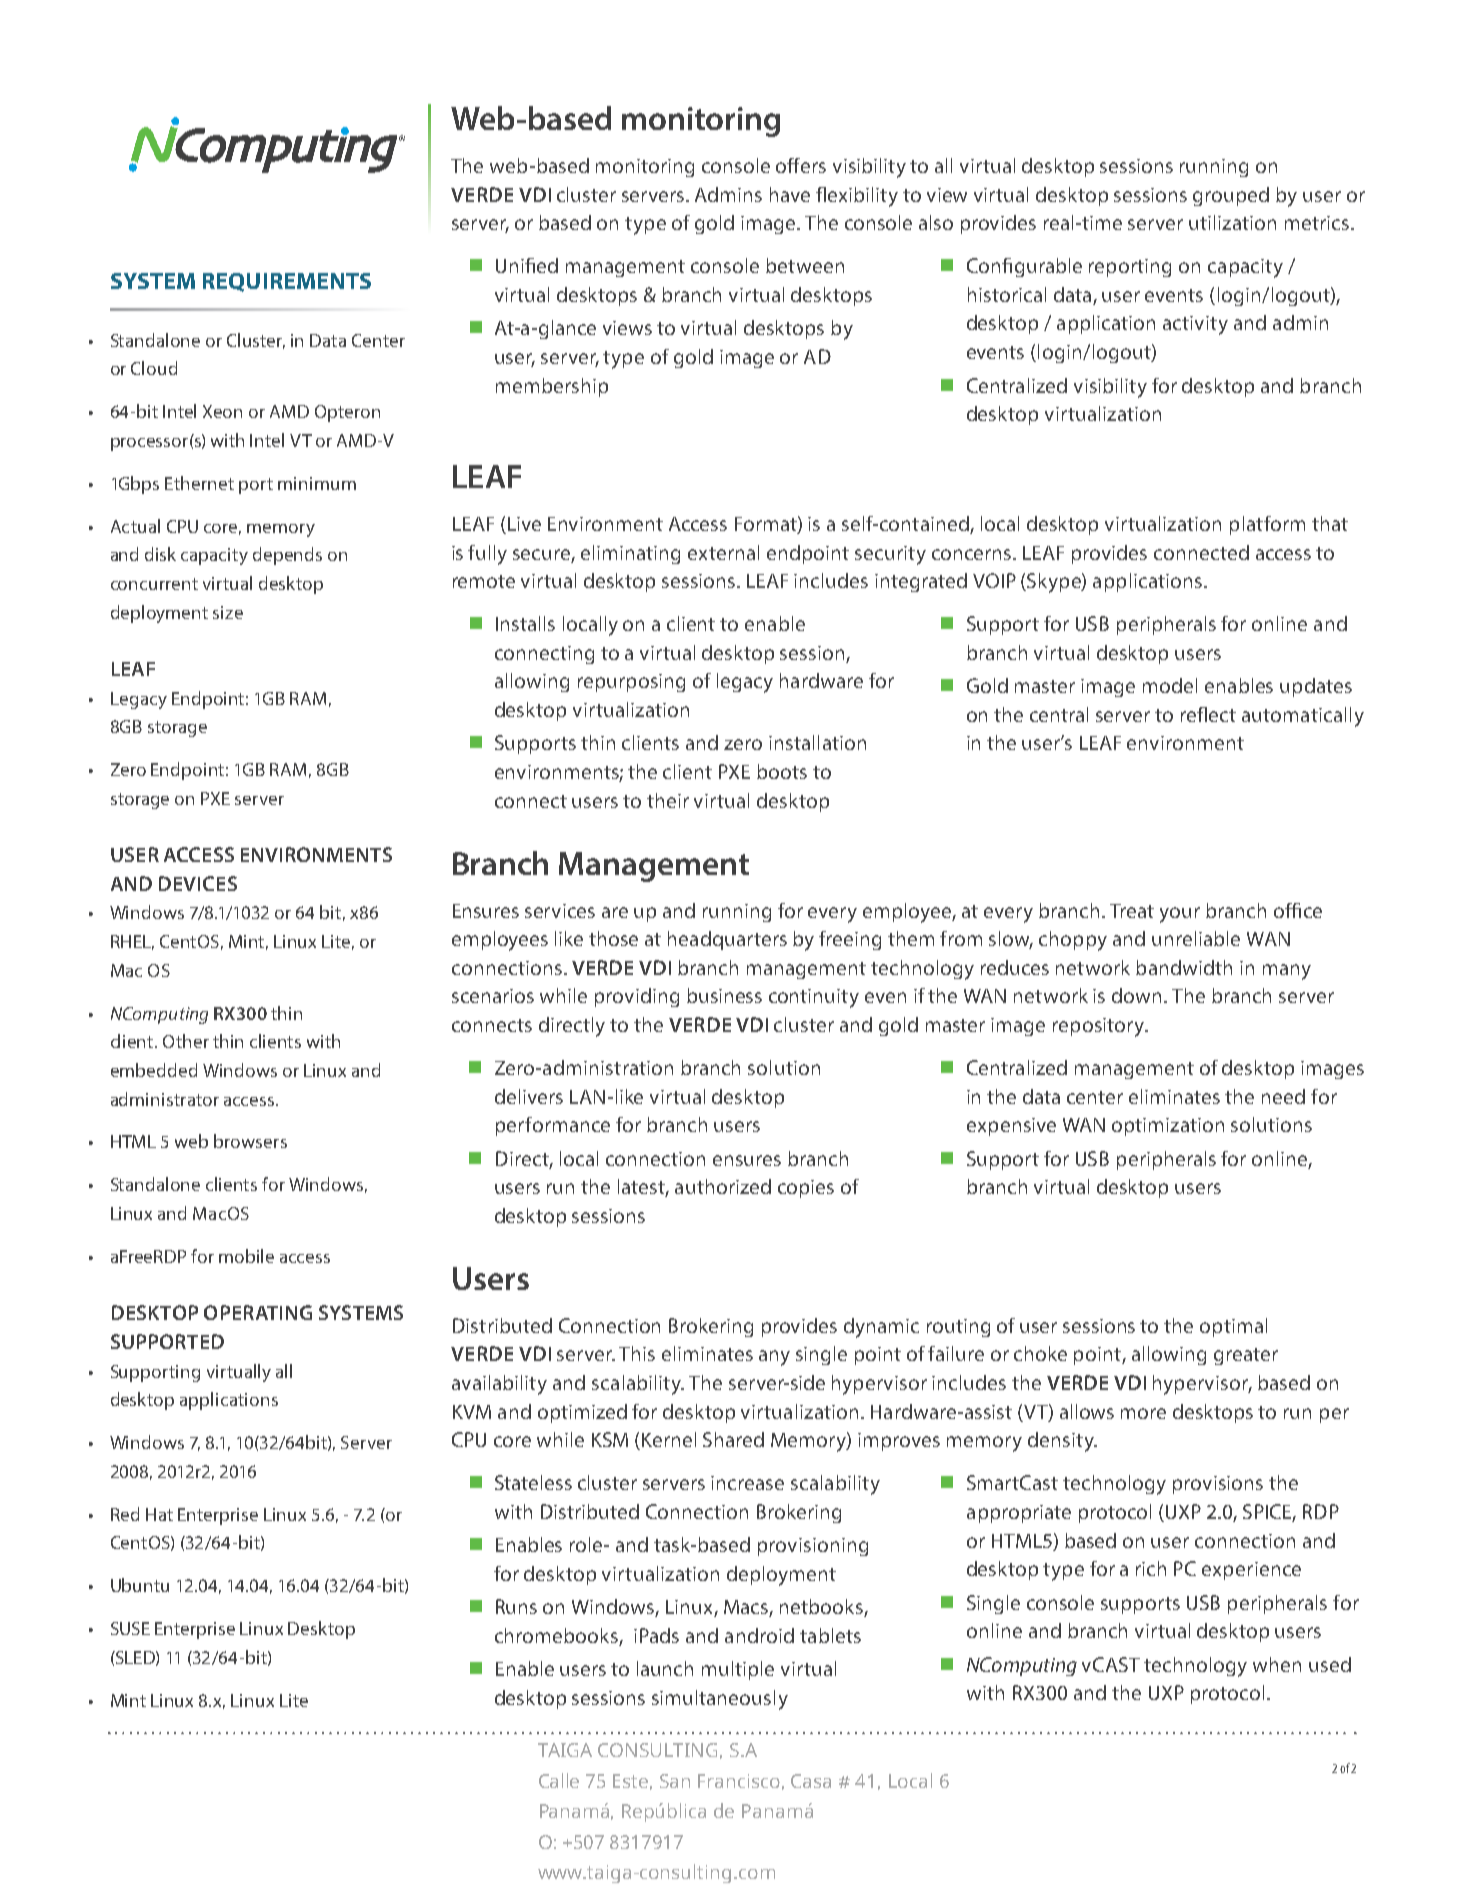  Describe the element at coordinates (1246, 1356) in the document. I see `greater` at that location.
